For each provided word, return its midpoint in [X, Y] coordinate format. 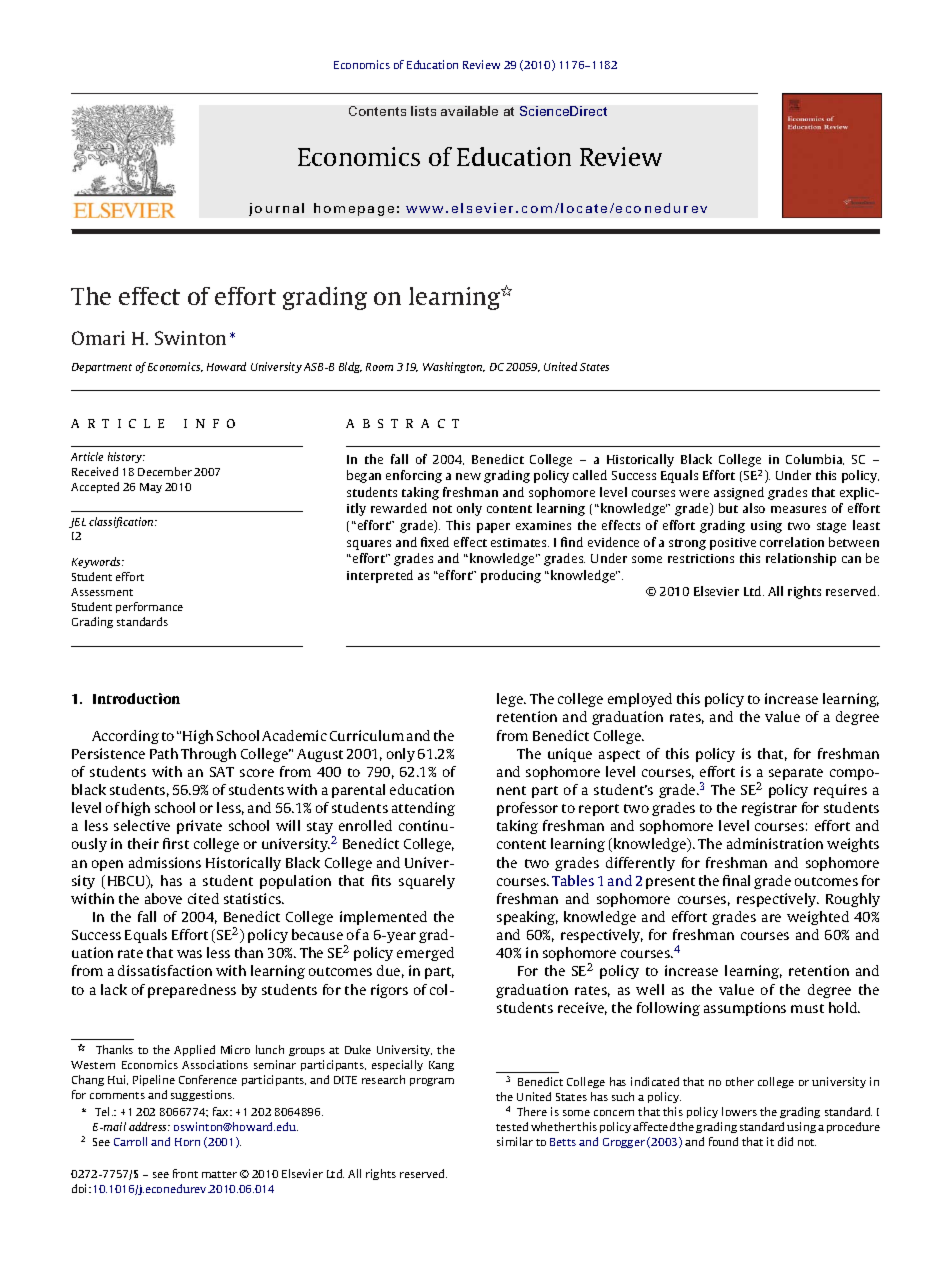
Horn [187, 1142]
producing [511, 576]
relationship [801, 559]
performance [149, 607]
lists [423, 111]
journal [276, 209]
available [469, 111]
